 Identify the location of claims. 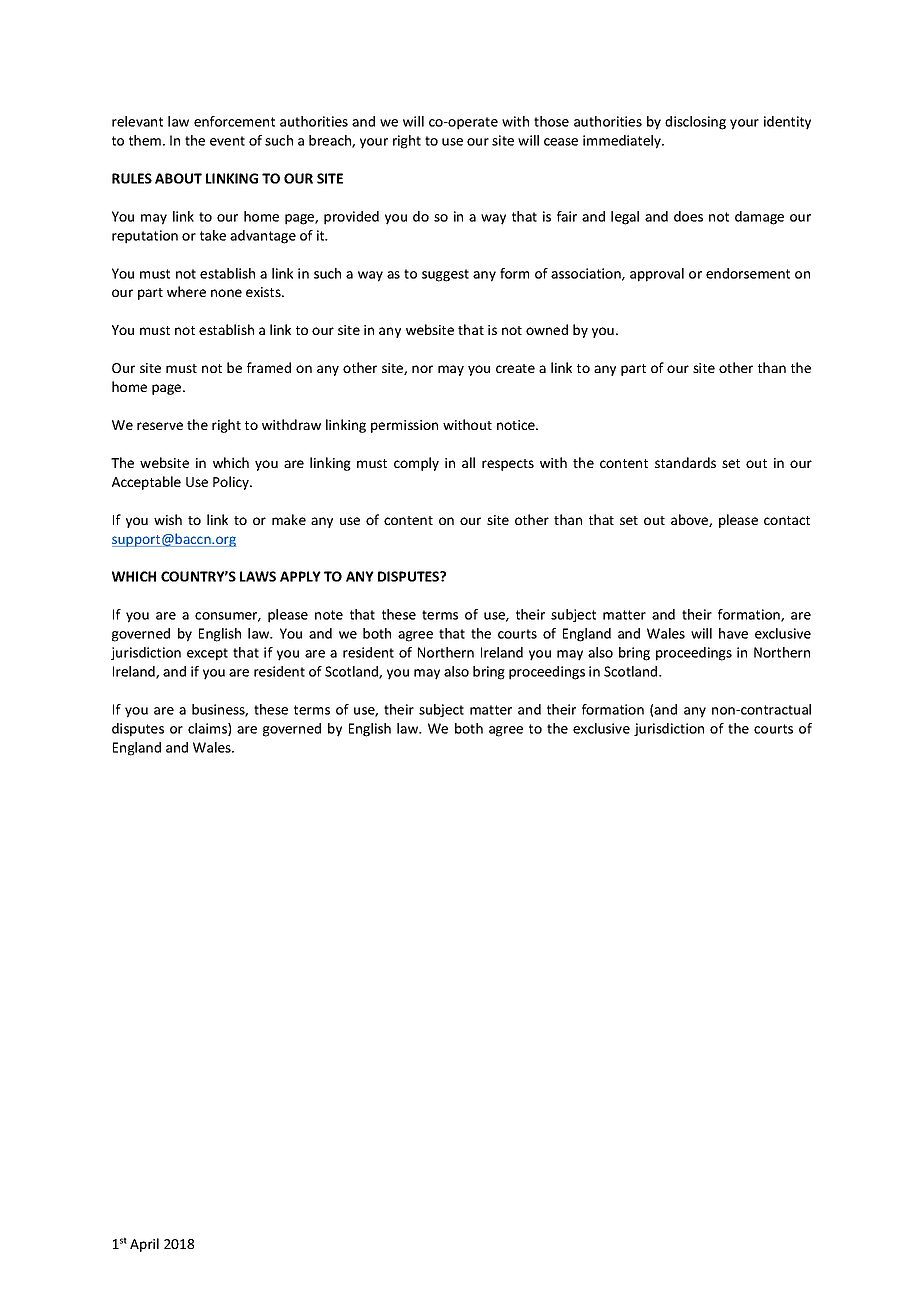
(208, 729).
